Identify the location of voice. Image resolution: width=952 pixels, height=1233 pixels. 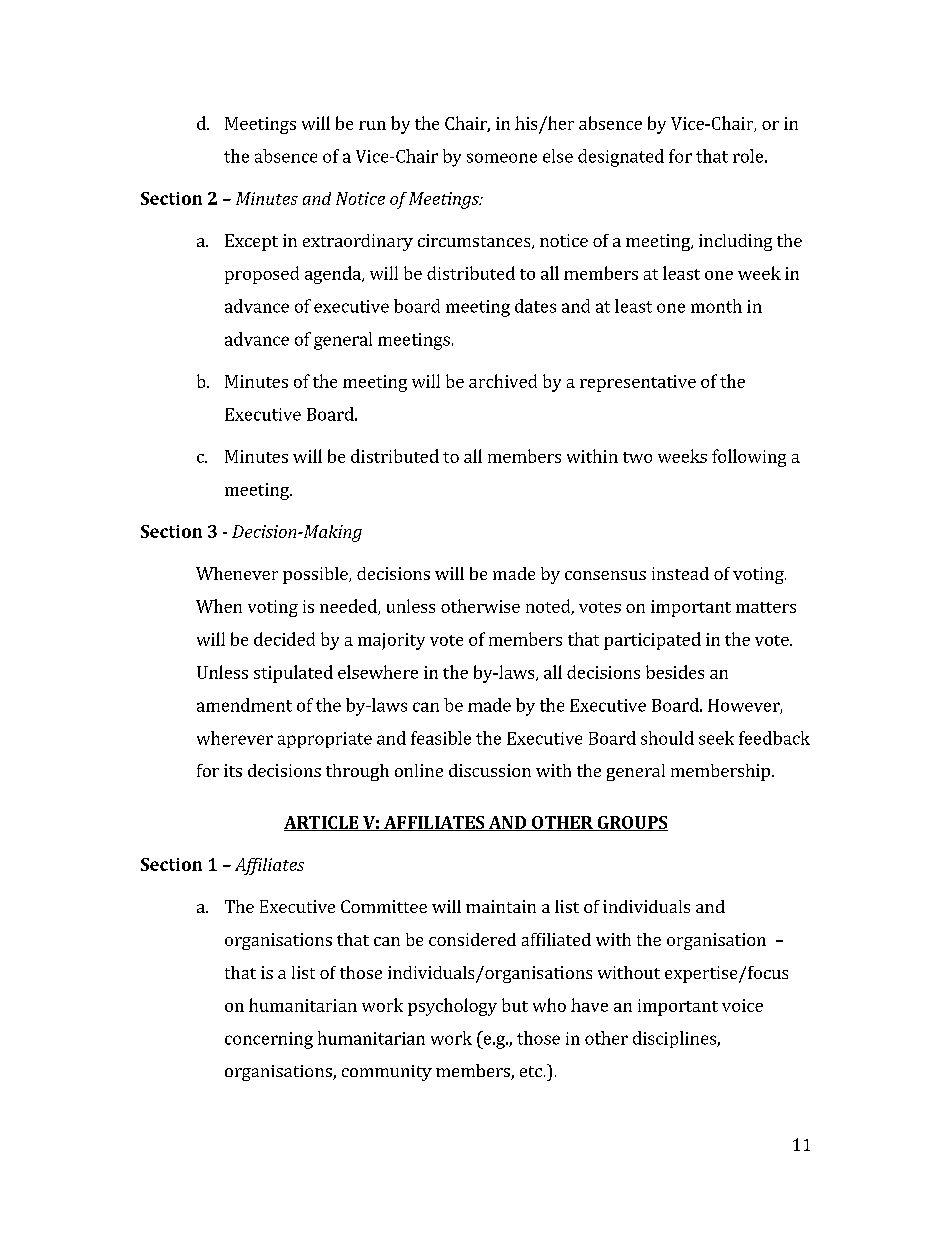
(742, 1005).
